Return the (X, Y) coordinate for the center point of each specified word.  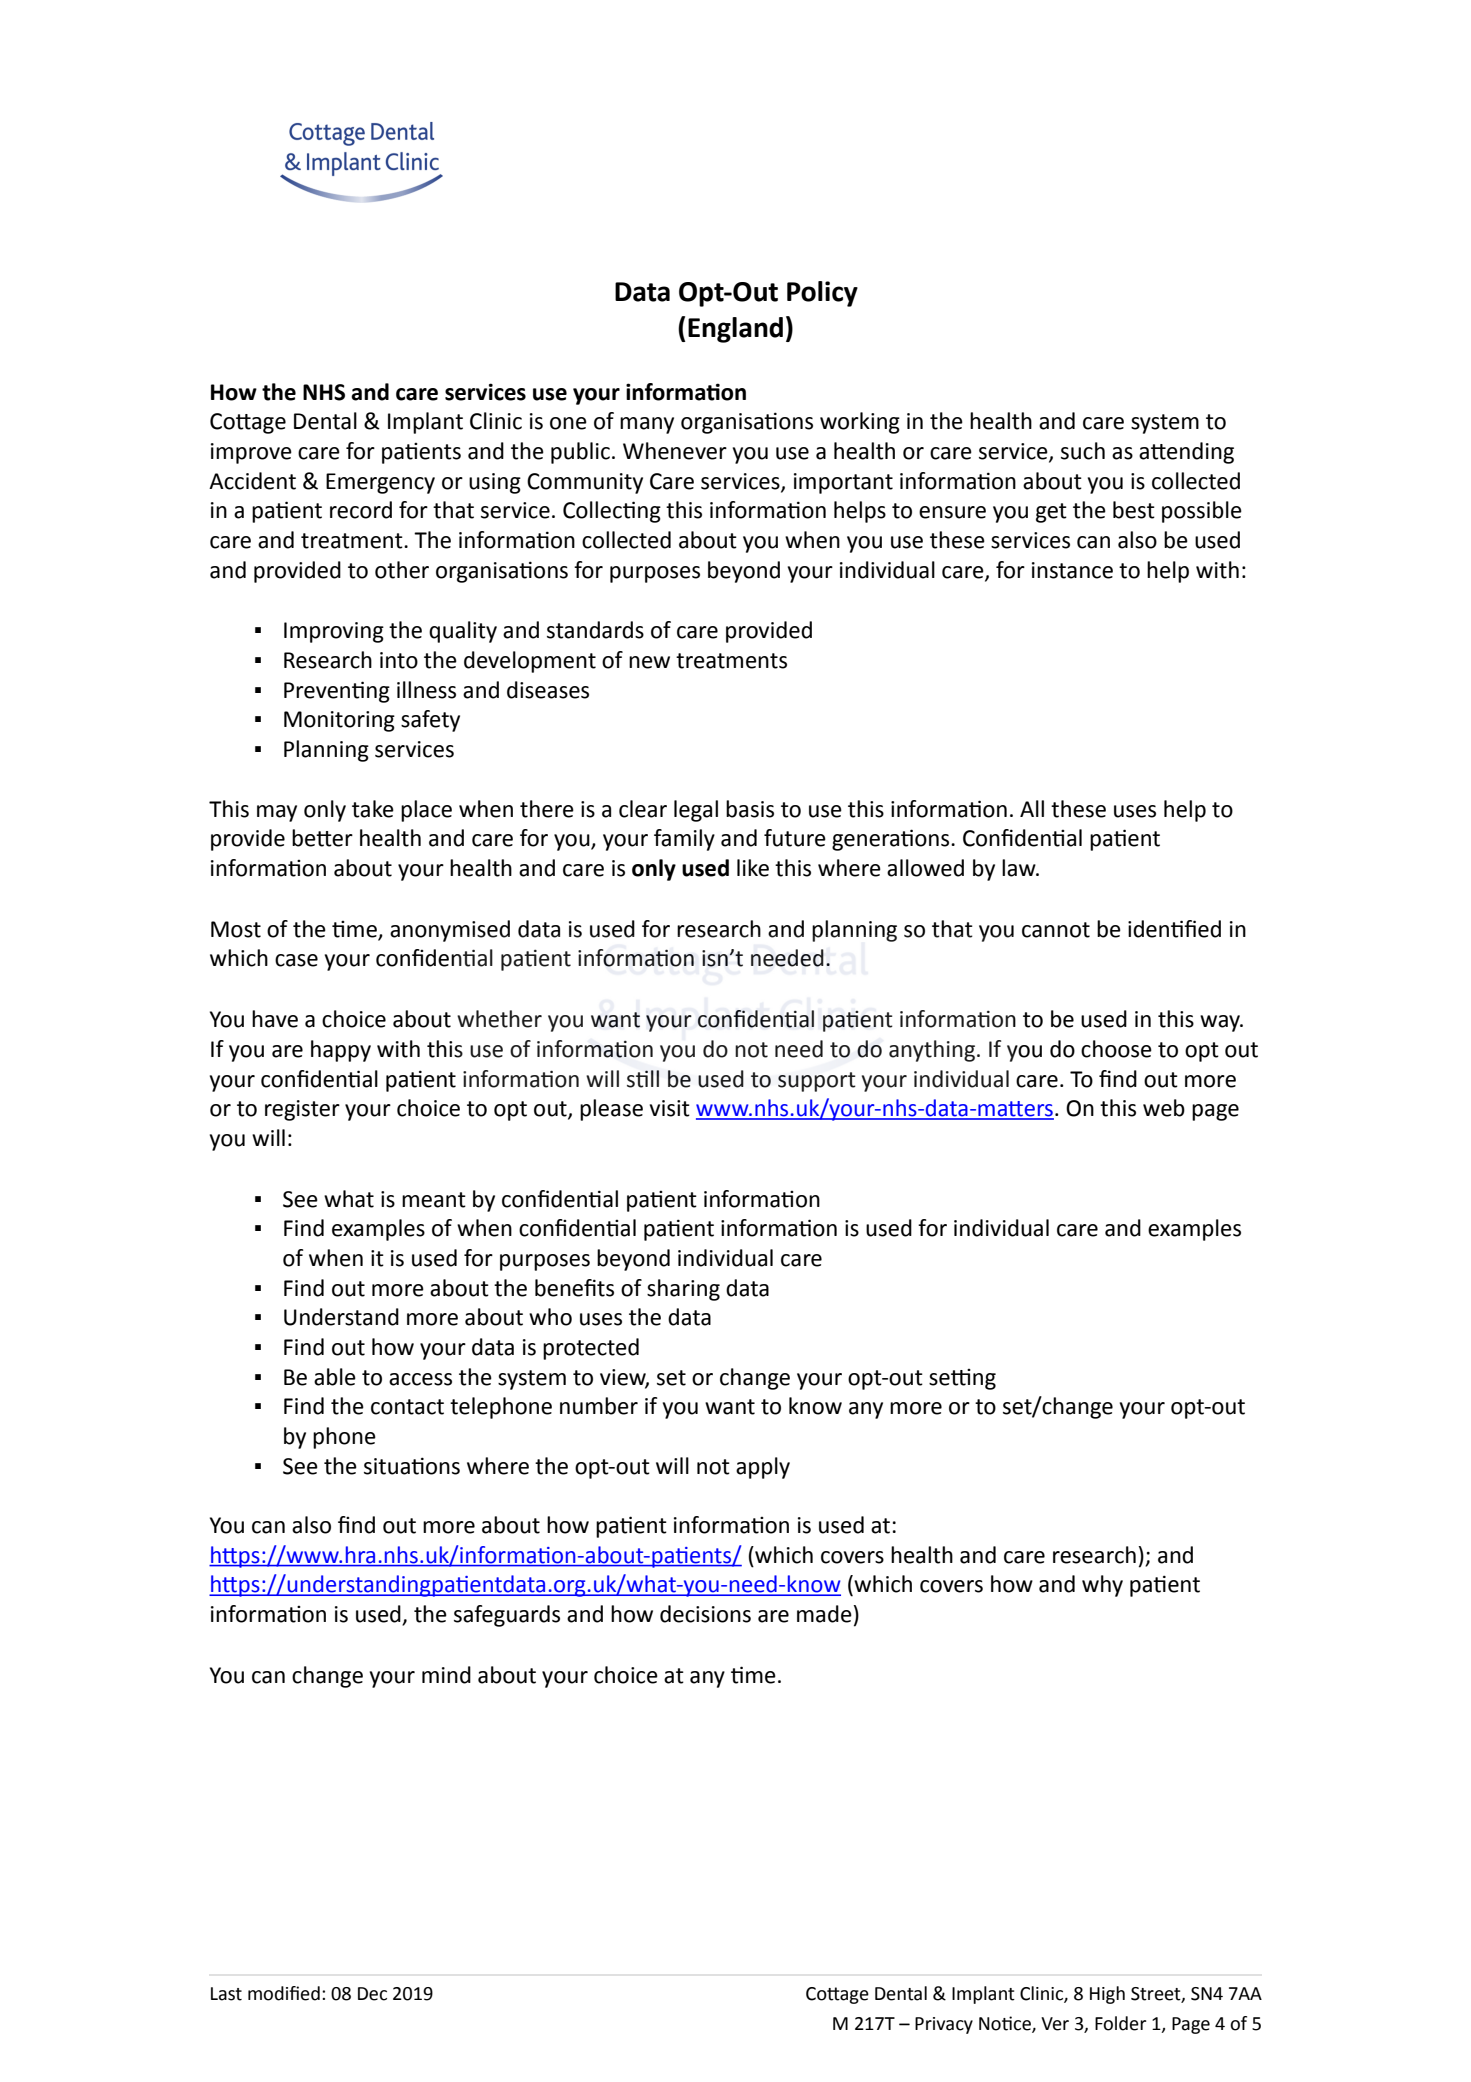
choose (1116, 1049)
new (649, 662)
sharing (683, 1290)
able (335, 1377)
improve (251, 453)
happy (341, 1051)
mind (446, 1675)
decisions (705, 1614)
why (1102, 1586)
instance (1072, 570)
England (735, 330)
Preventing (337, 692)
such (1083, 451)
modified (284, 1993)
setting (962, 1379)
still (643, 1079)
